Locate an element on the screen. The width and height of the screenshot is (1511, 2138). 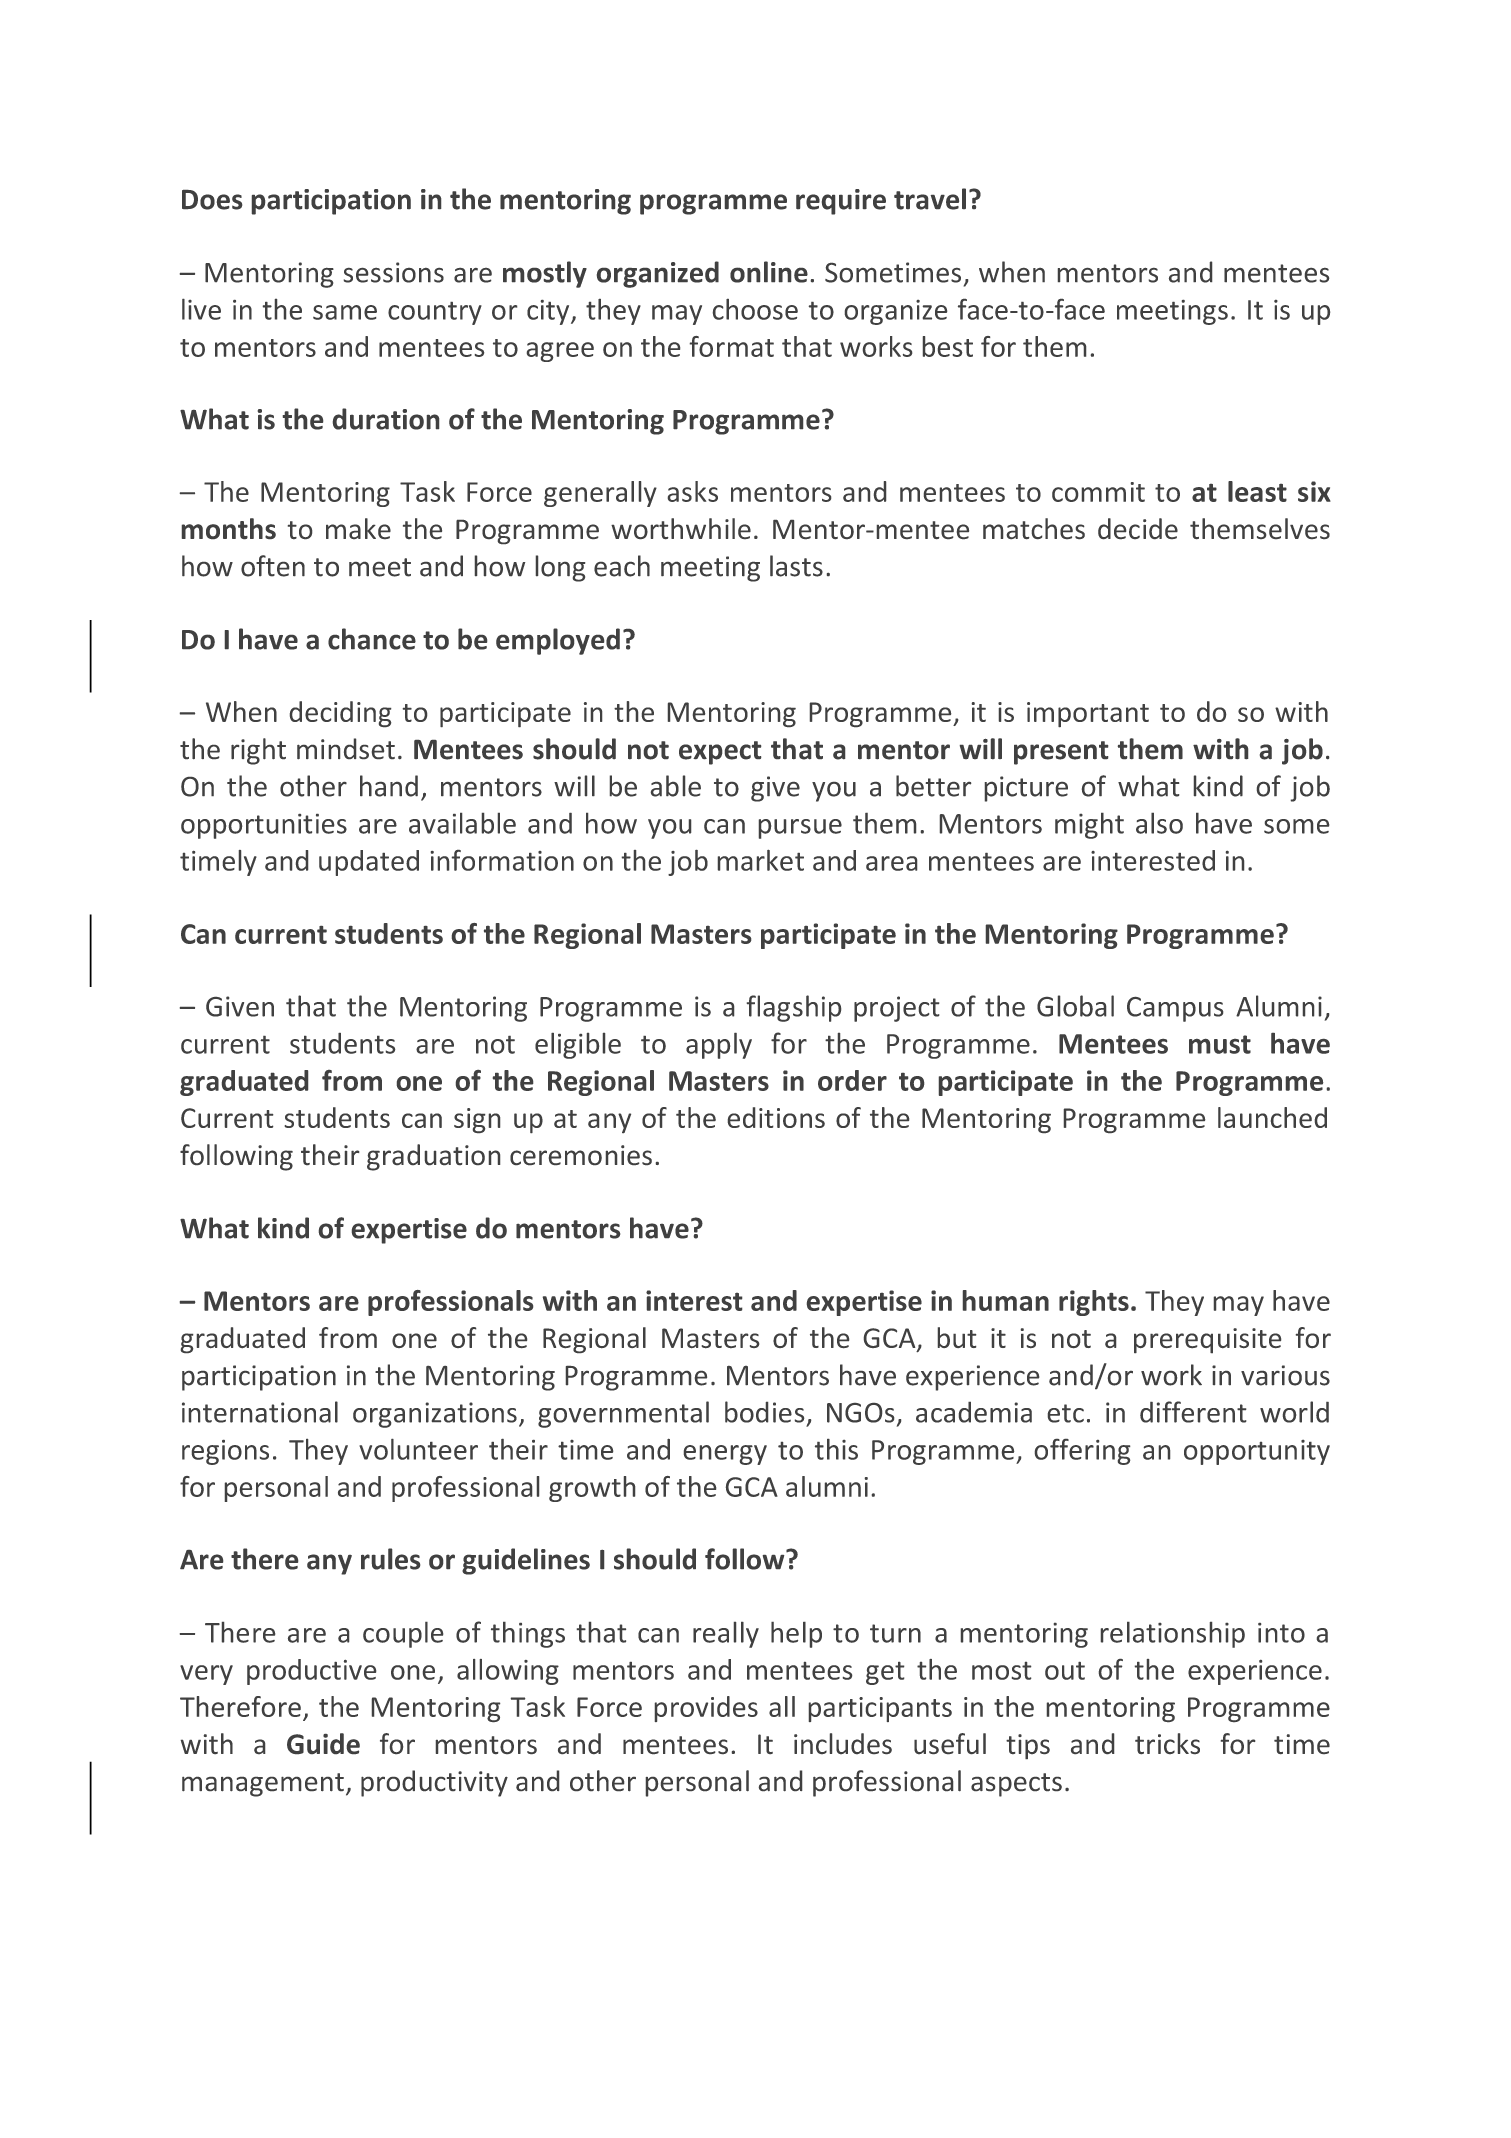
online is located at coordinates (769, 272).
